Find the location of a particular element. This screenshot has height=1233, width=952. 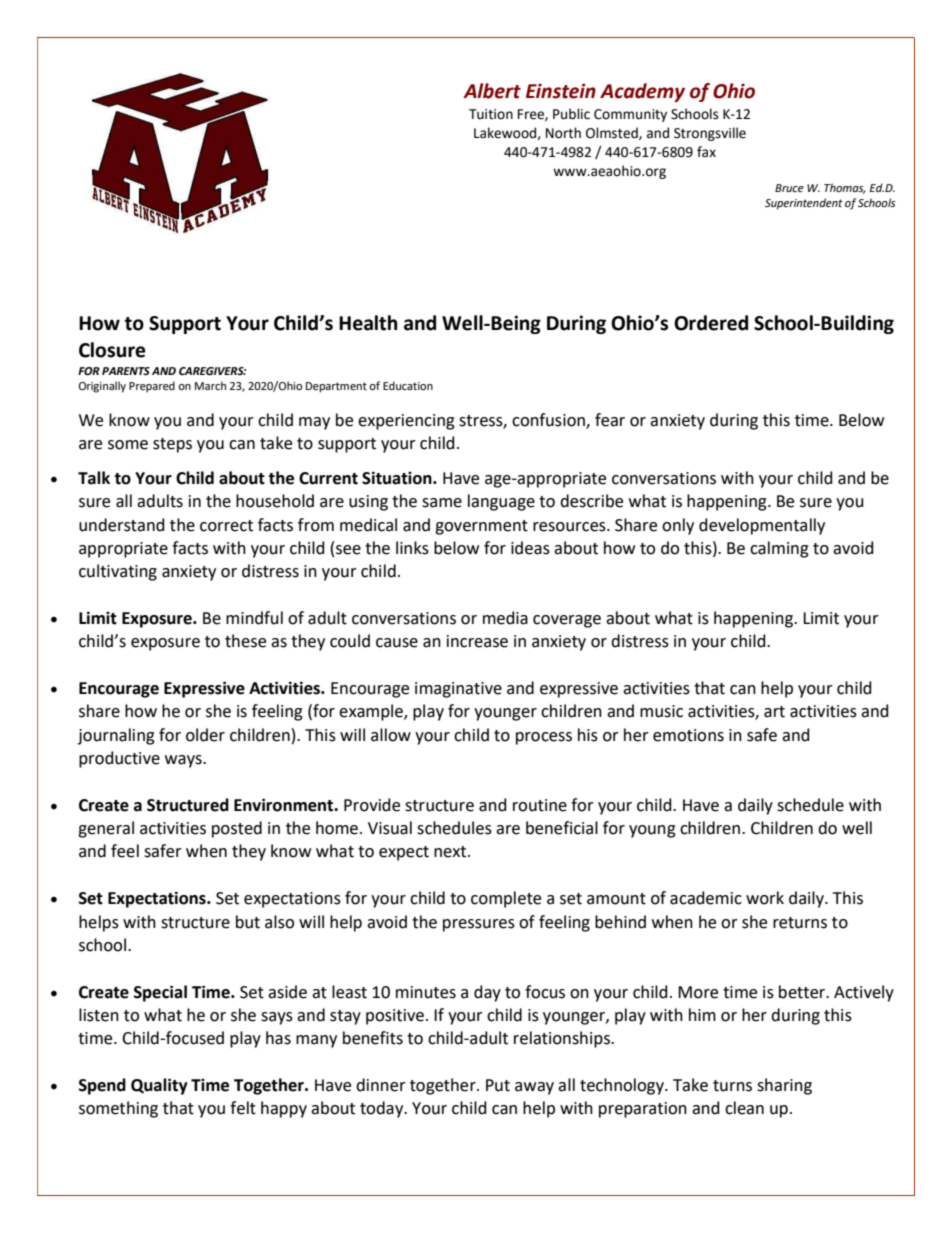

Quality is located at coordinates (159, 1086).
